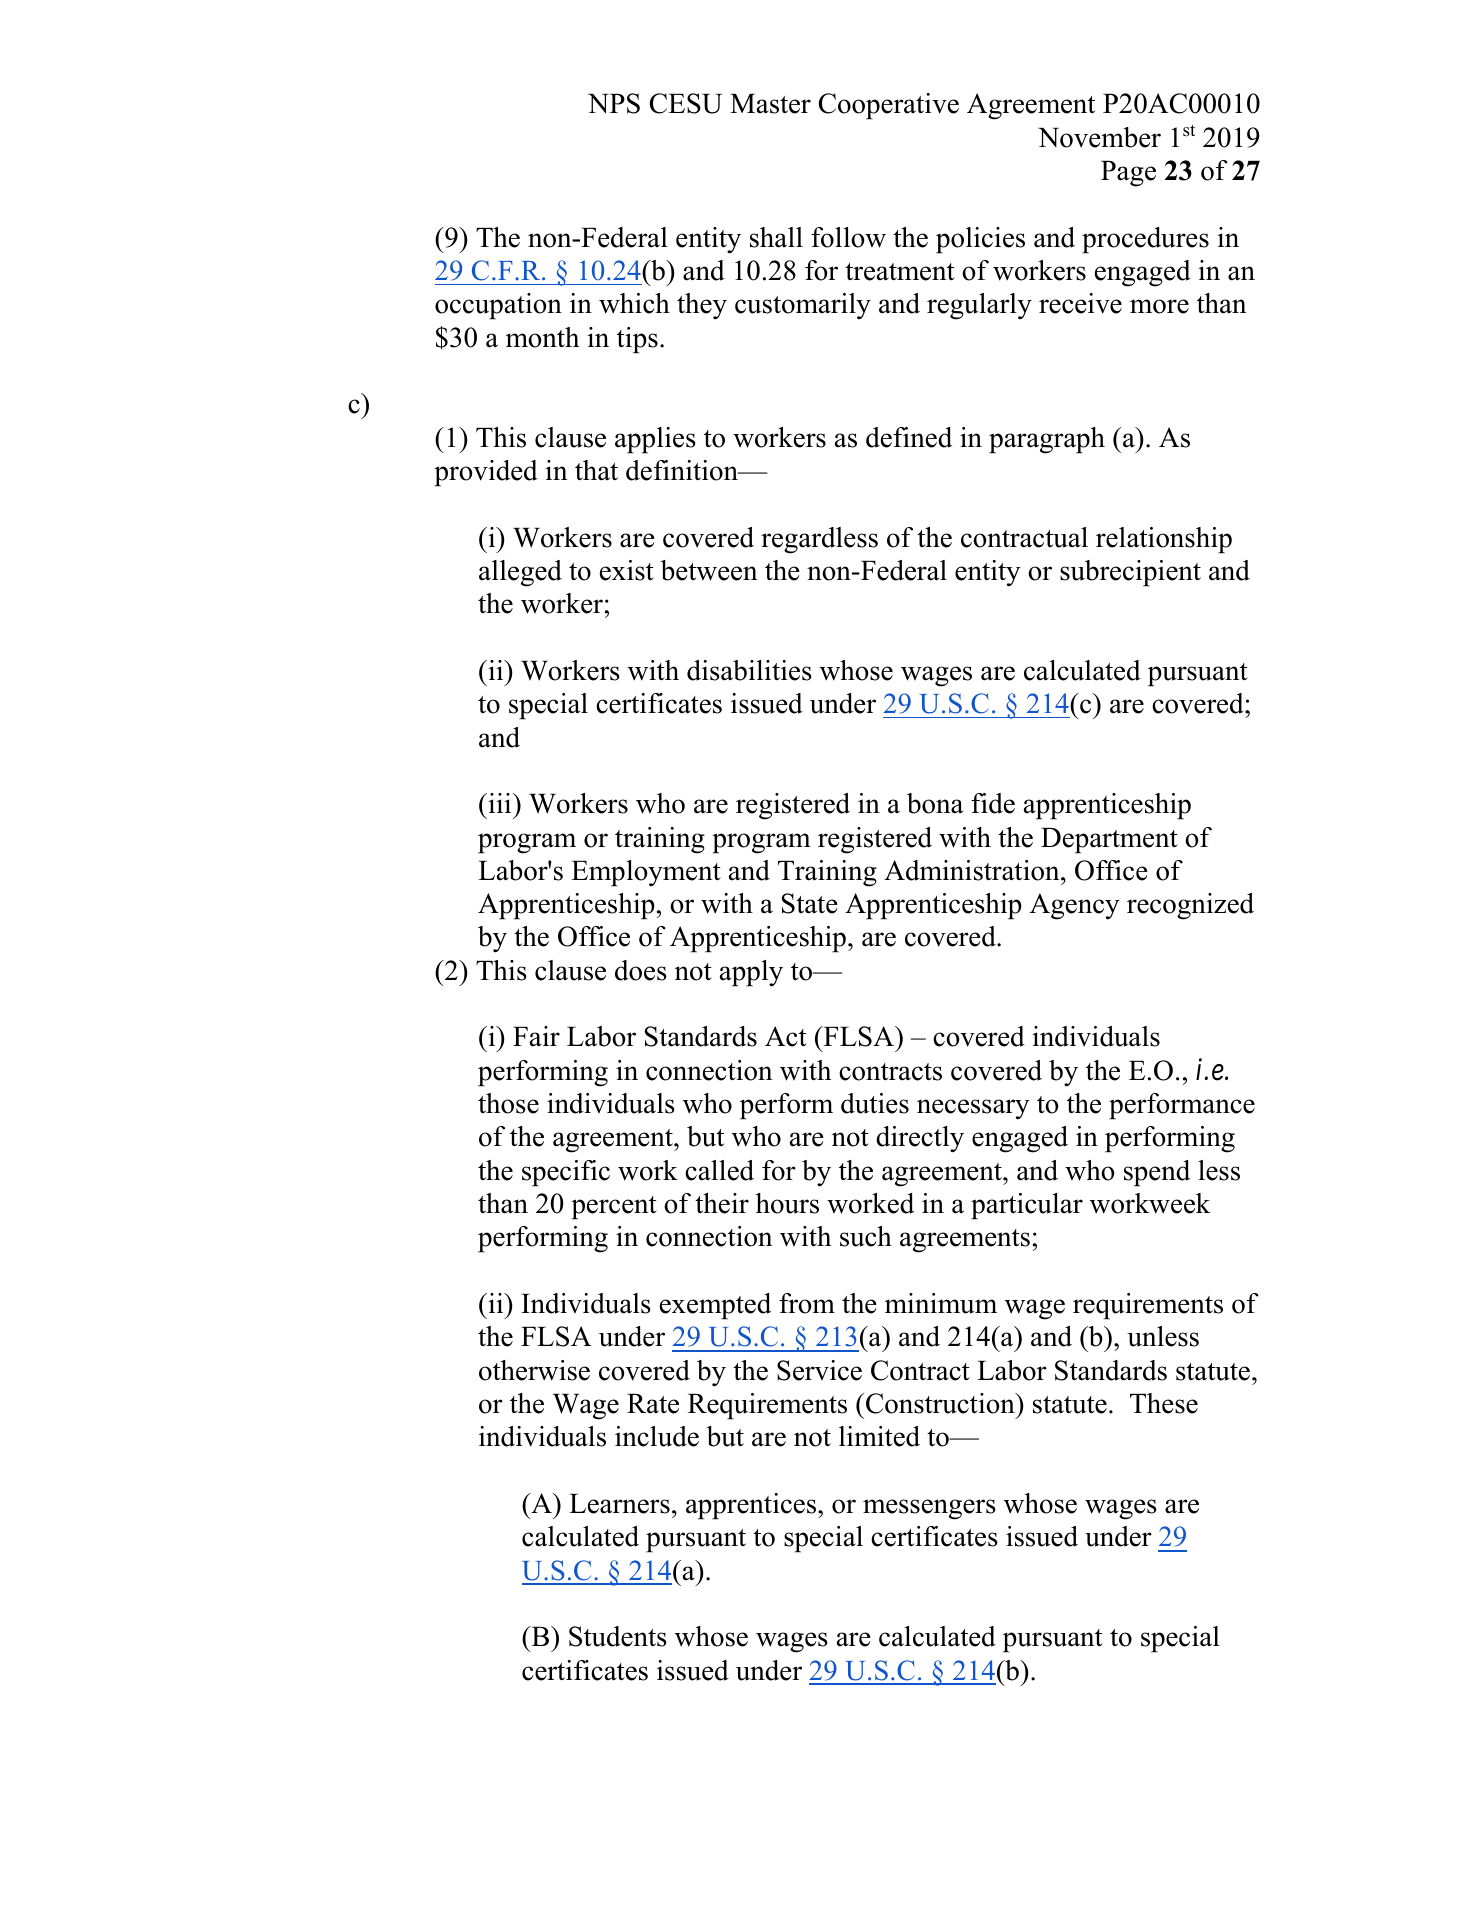 The image size is (1478, 1913). Describe the element at coordinates (646, 873) in the screenshot. I see `Employment` at that location.
